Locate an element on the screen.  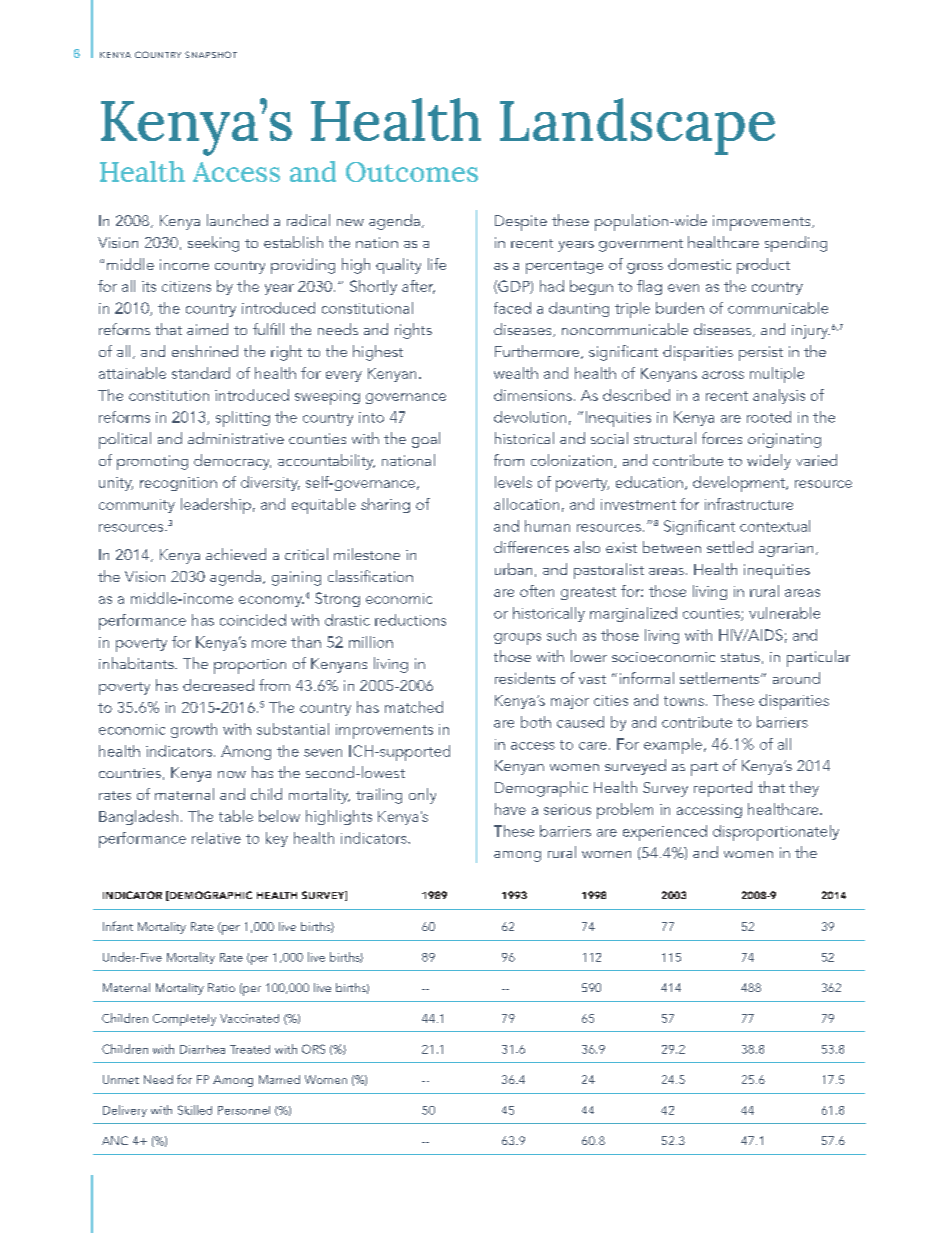
settlements is located at coordinates (721, 678).
